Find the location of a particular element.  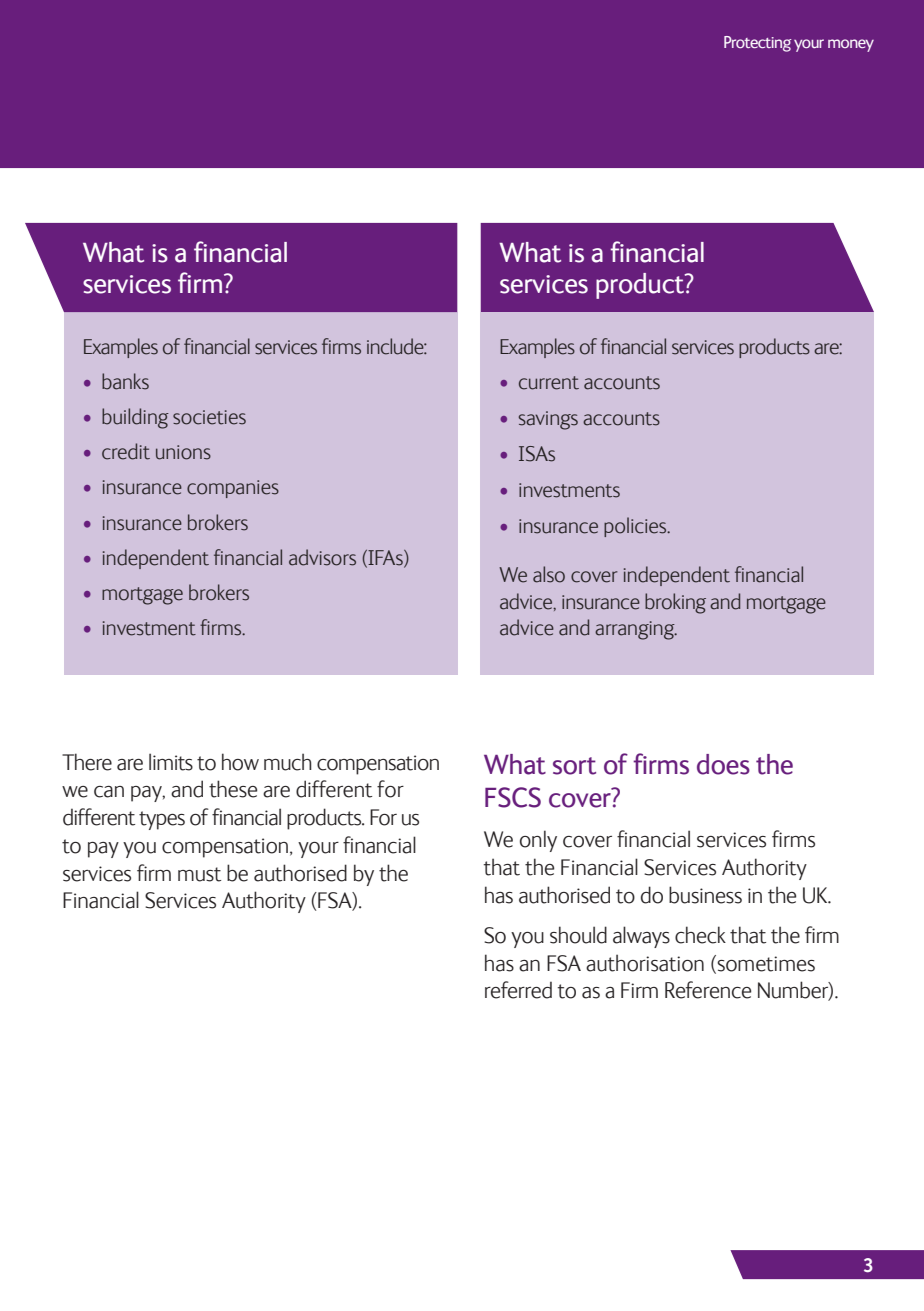

banks is located at coordinates (125, 381).
